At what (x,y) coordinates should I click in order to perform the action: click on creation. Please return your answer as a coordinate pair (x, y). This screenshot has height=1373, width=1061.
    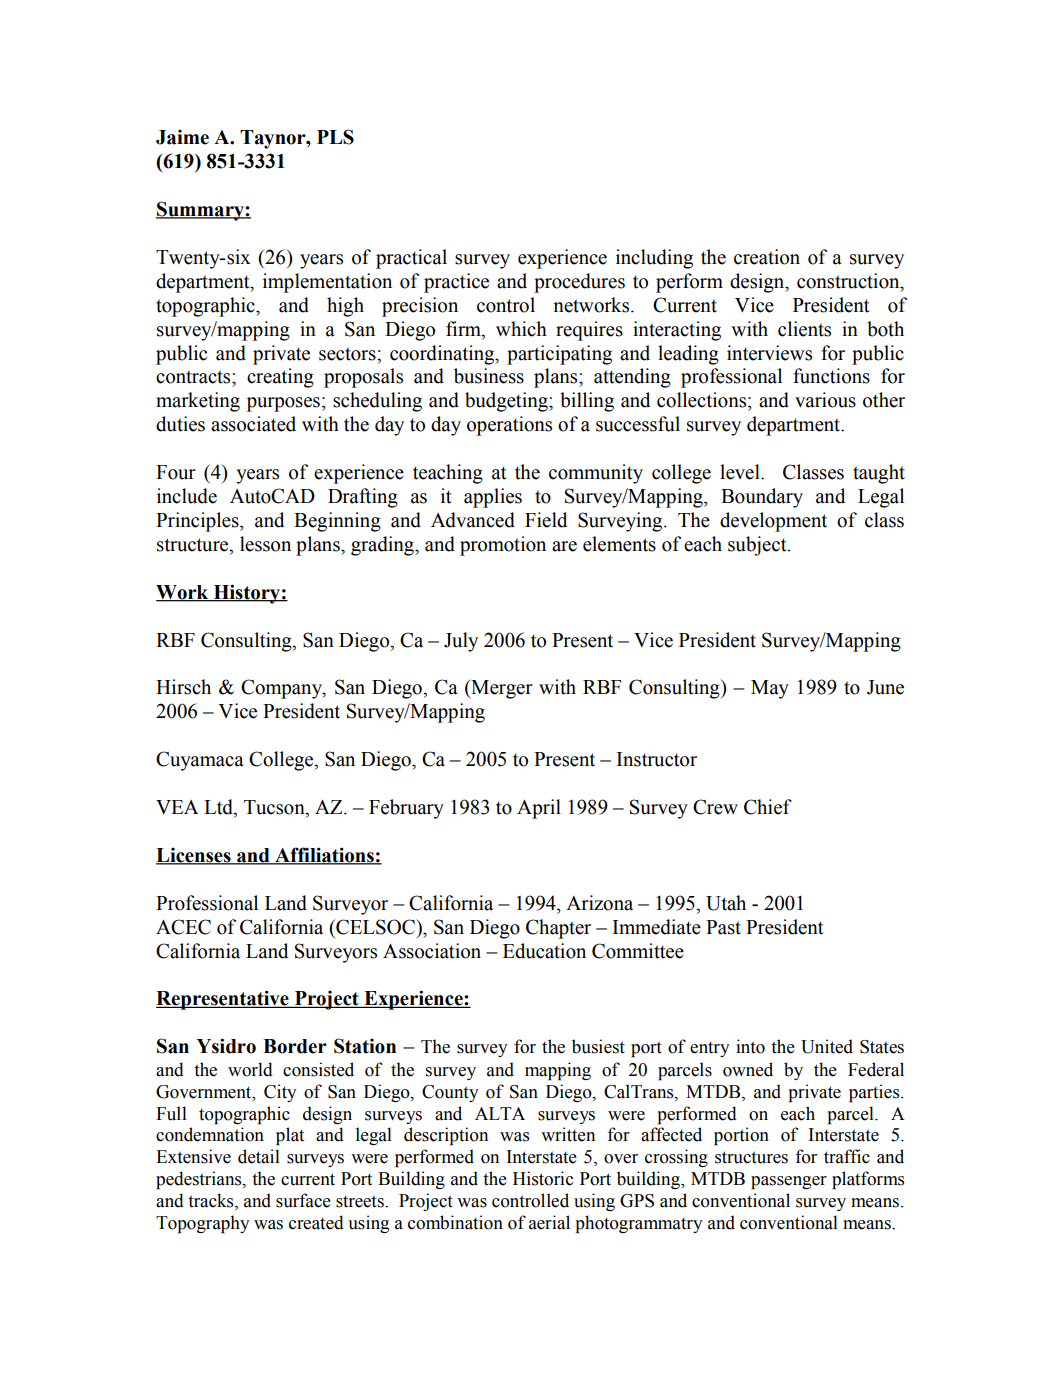
    Looking at the image, I should click on (767, 257).
